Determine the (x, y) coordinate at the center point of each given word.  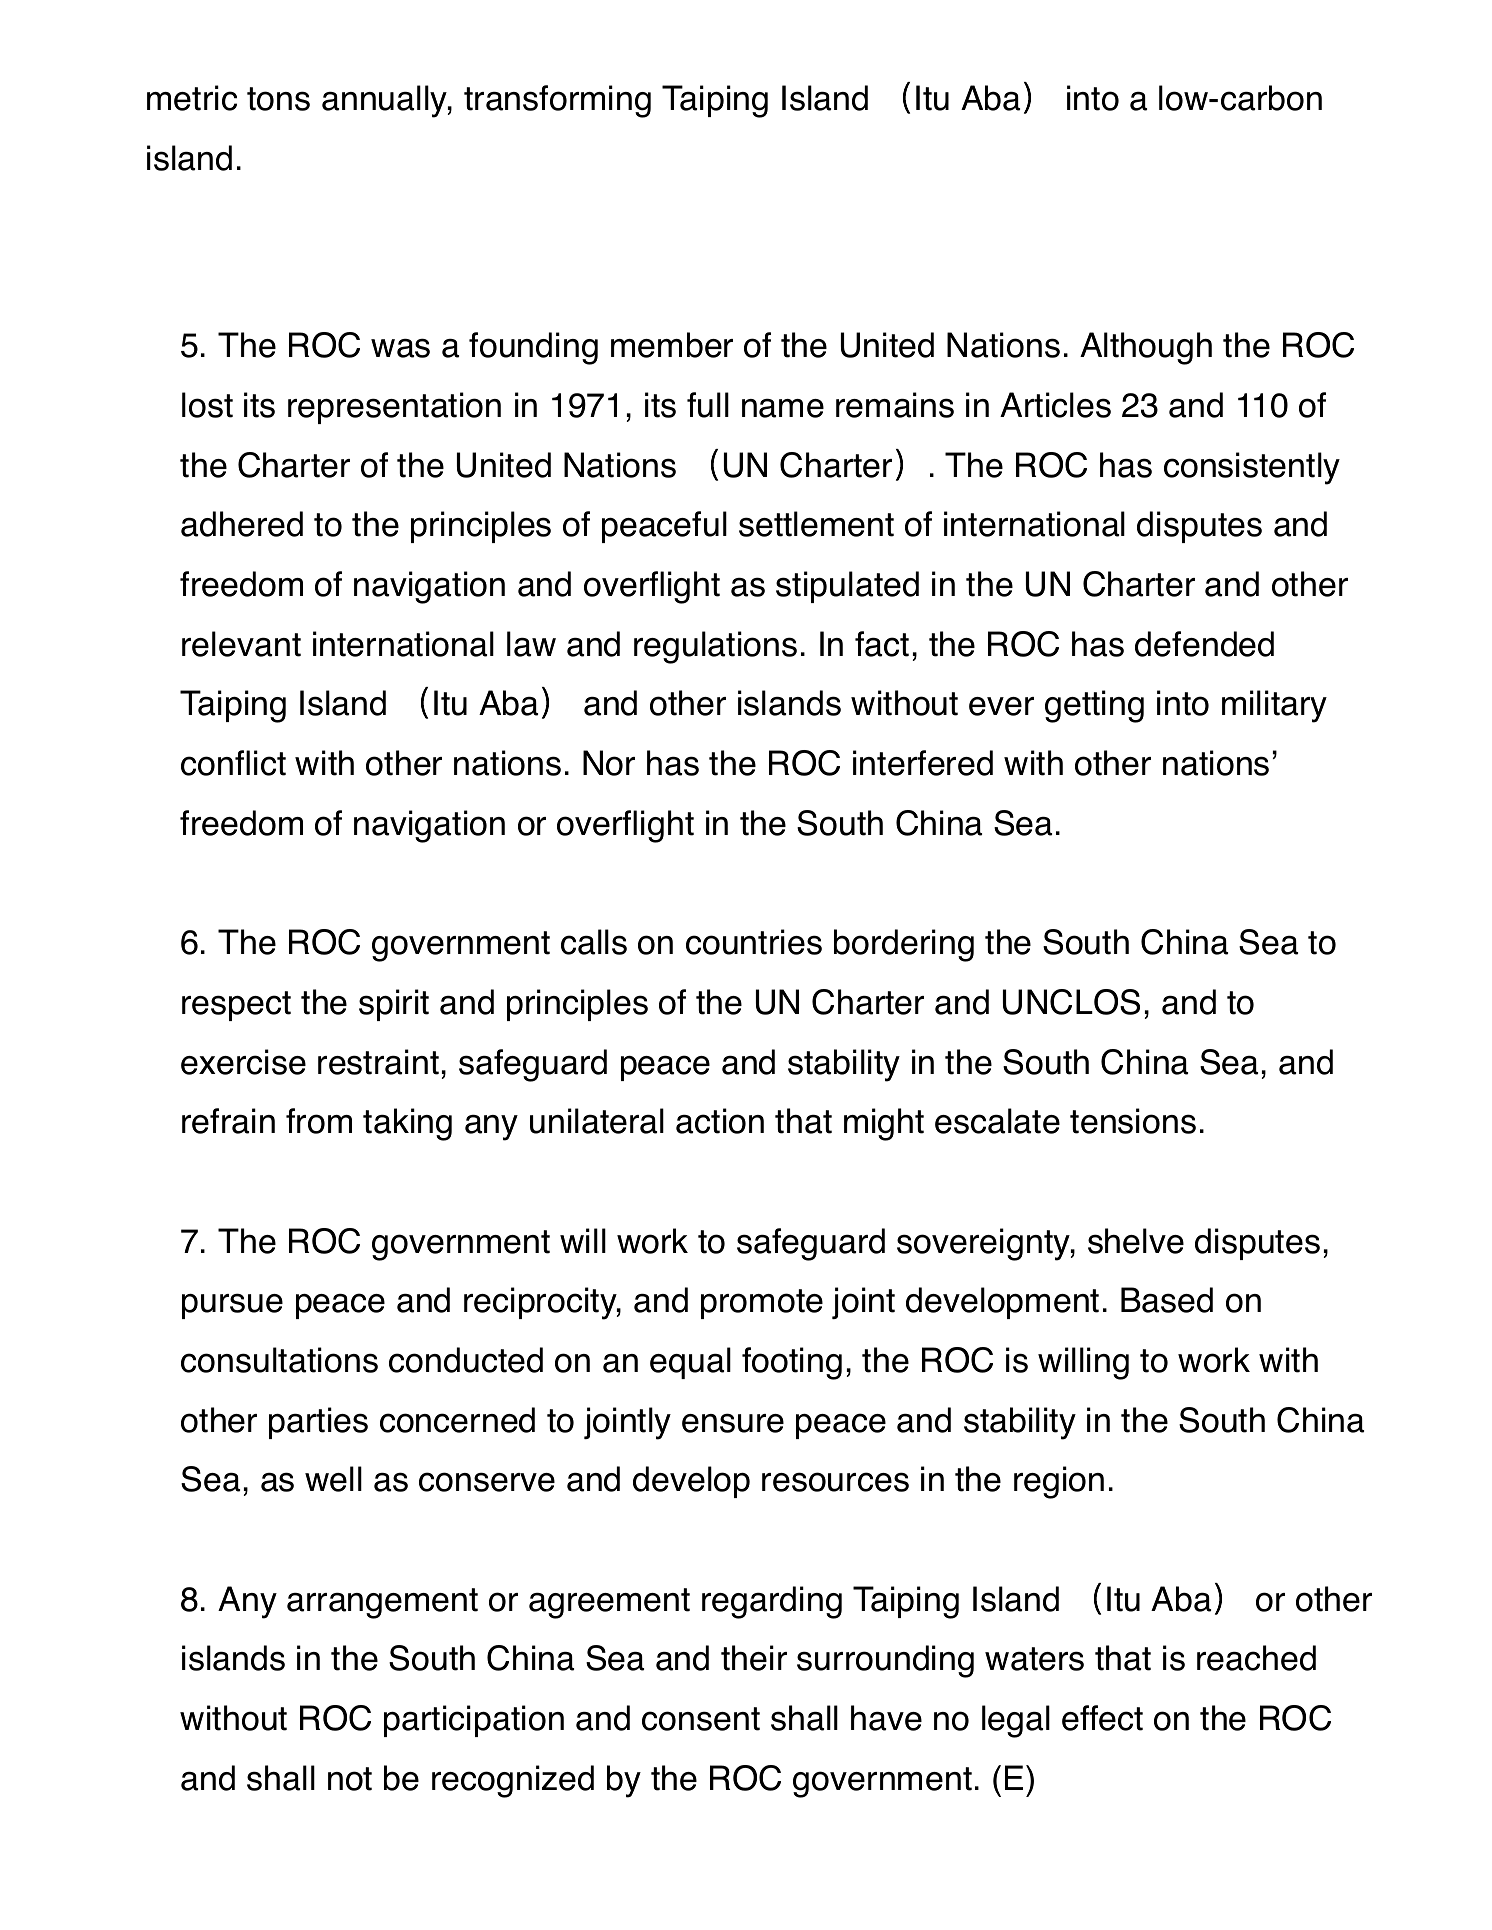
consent (701, 1719)
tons (278, 99)
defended (1204, 644)
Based (1167, 1300)
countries (754, 942)
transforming (557, 101)
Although (1146, 348)
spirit (394, 1005)
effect (1102, 1718)
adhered (242, 524)
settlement (816, 524)
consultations (279, 1360)
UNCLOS (1071, 1002)
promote (762, 1304)
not (350, 1779)
